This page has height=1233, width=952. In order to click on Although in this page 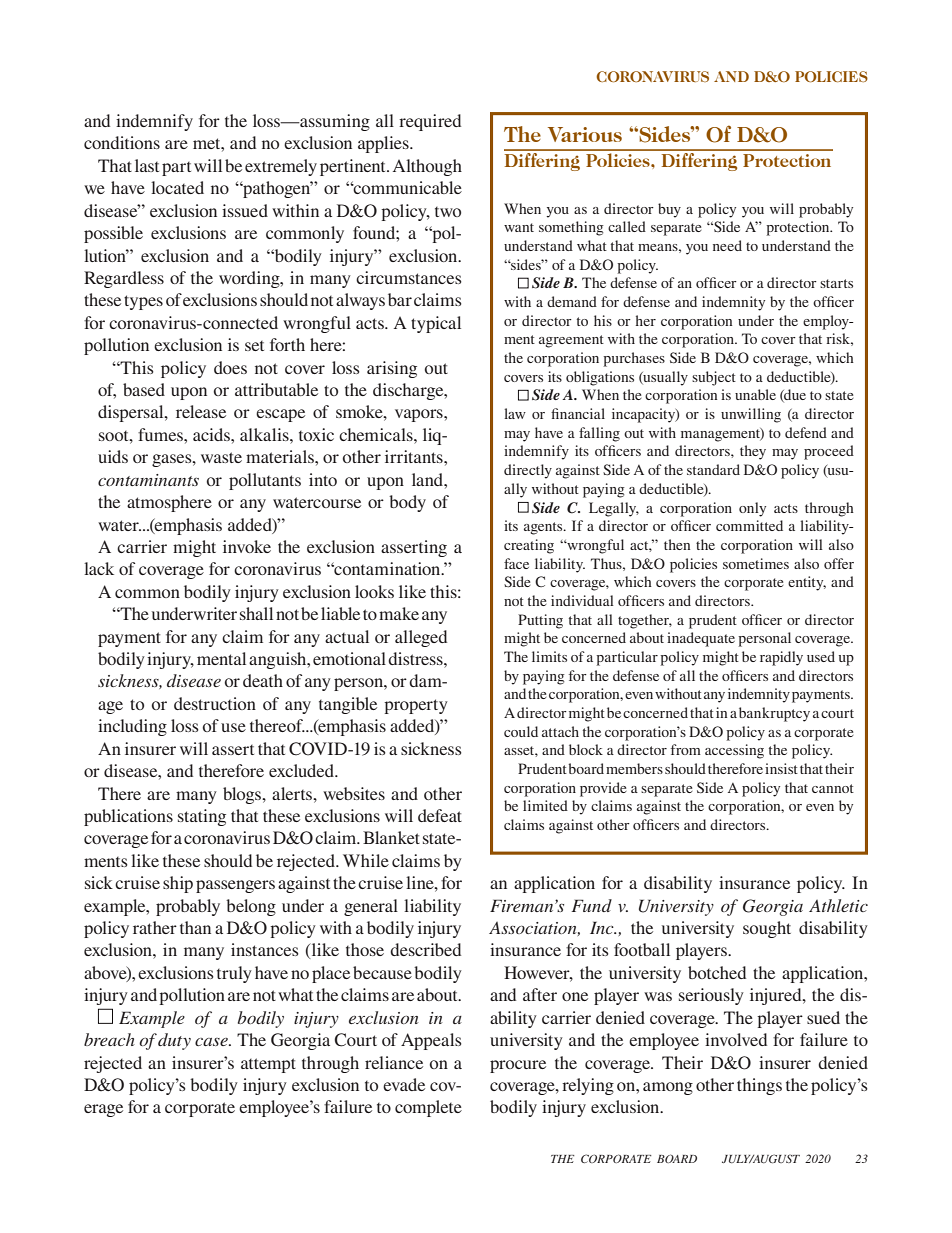, I will do `click(427, 167)`.
